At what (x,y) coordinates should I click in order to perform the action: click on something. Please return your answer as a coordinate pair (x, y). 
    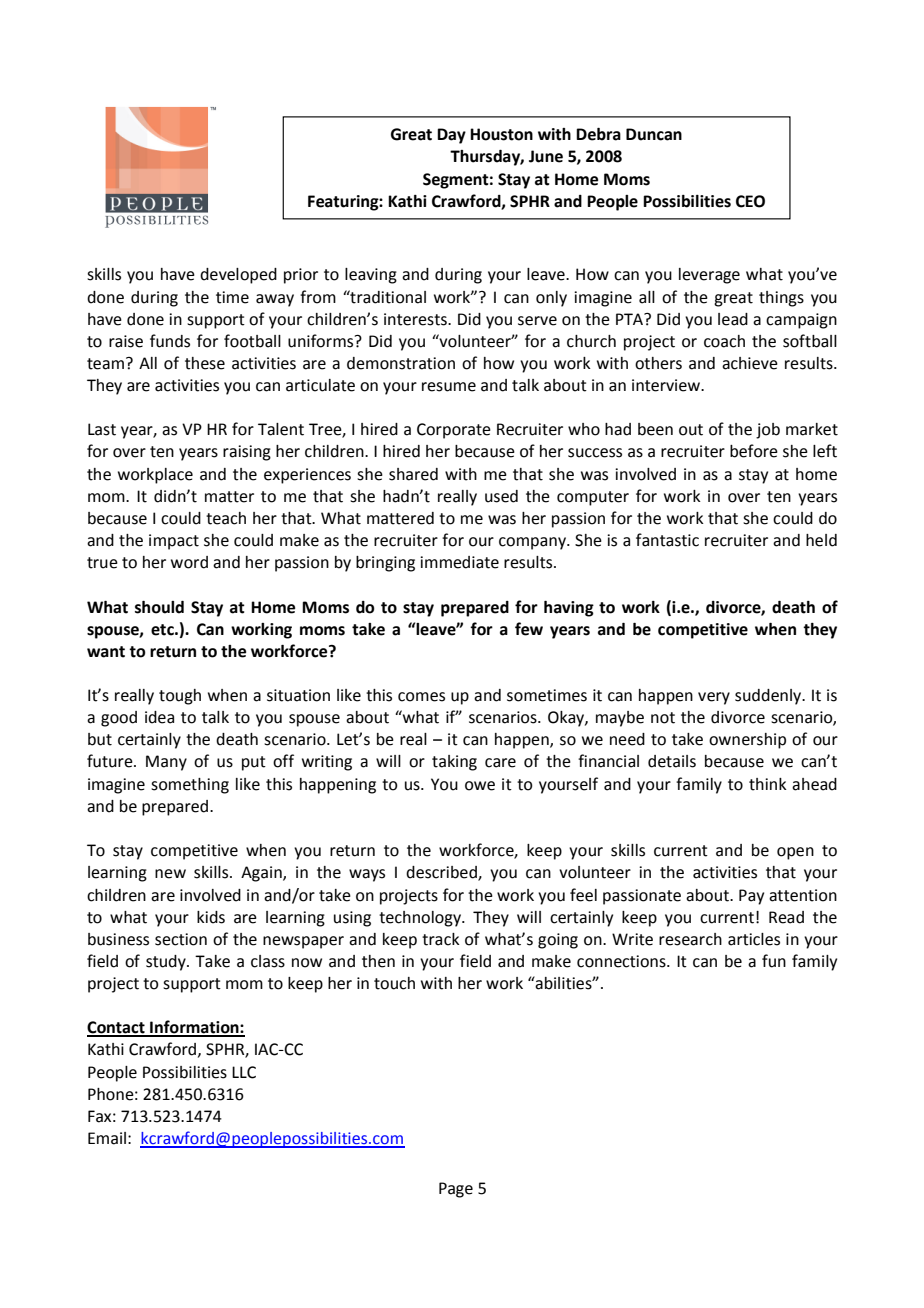
    Looking at the image, I should click on (190, 786).
